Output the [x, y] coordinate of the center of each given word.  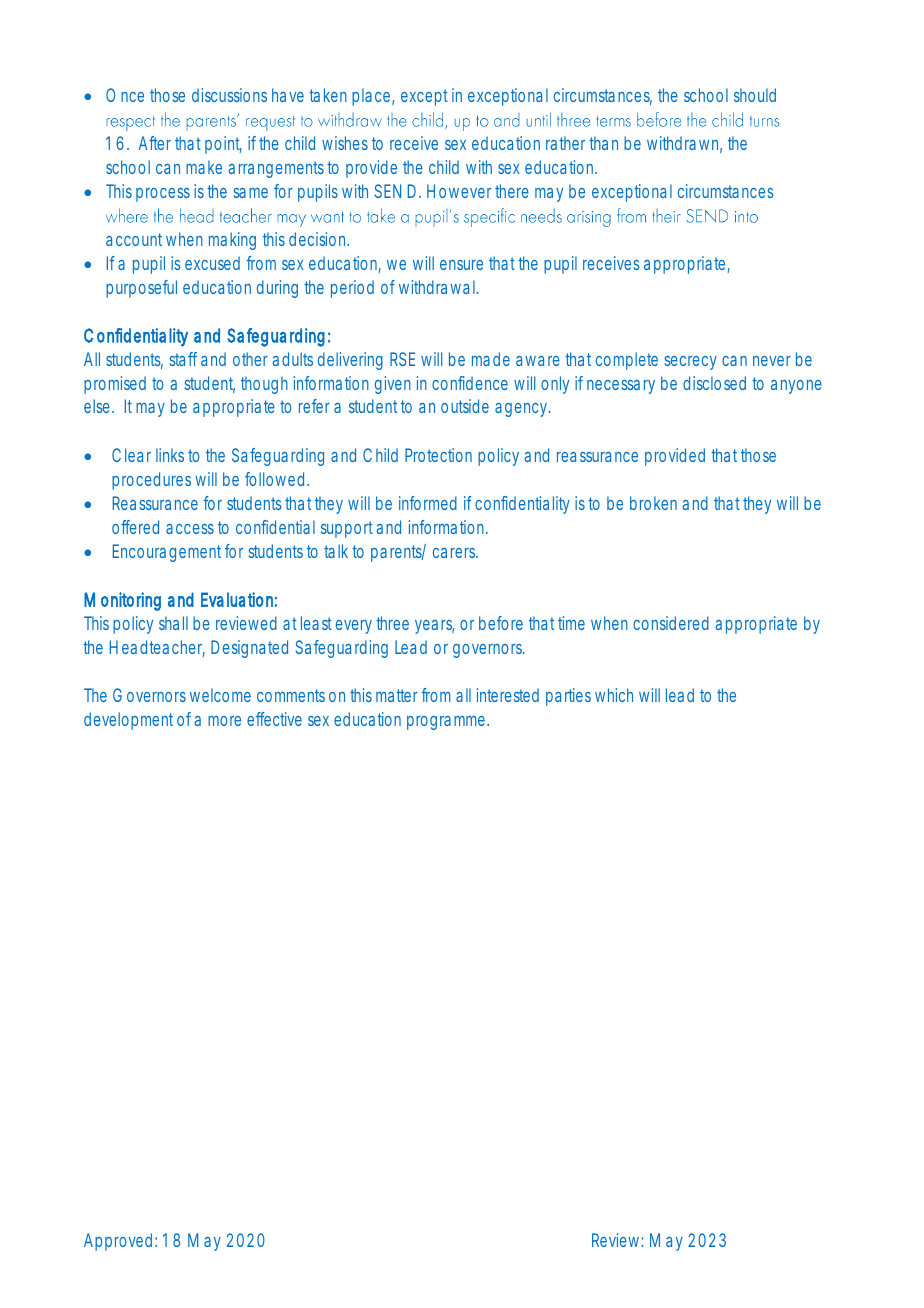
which [614, 695]
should [755, 95]
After [155, 143]
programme [447, 723]
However [459, 191]
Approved [118, 1242]
